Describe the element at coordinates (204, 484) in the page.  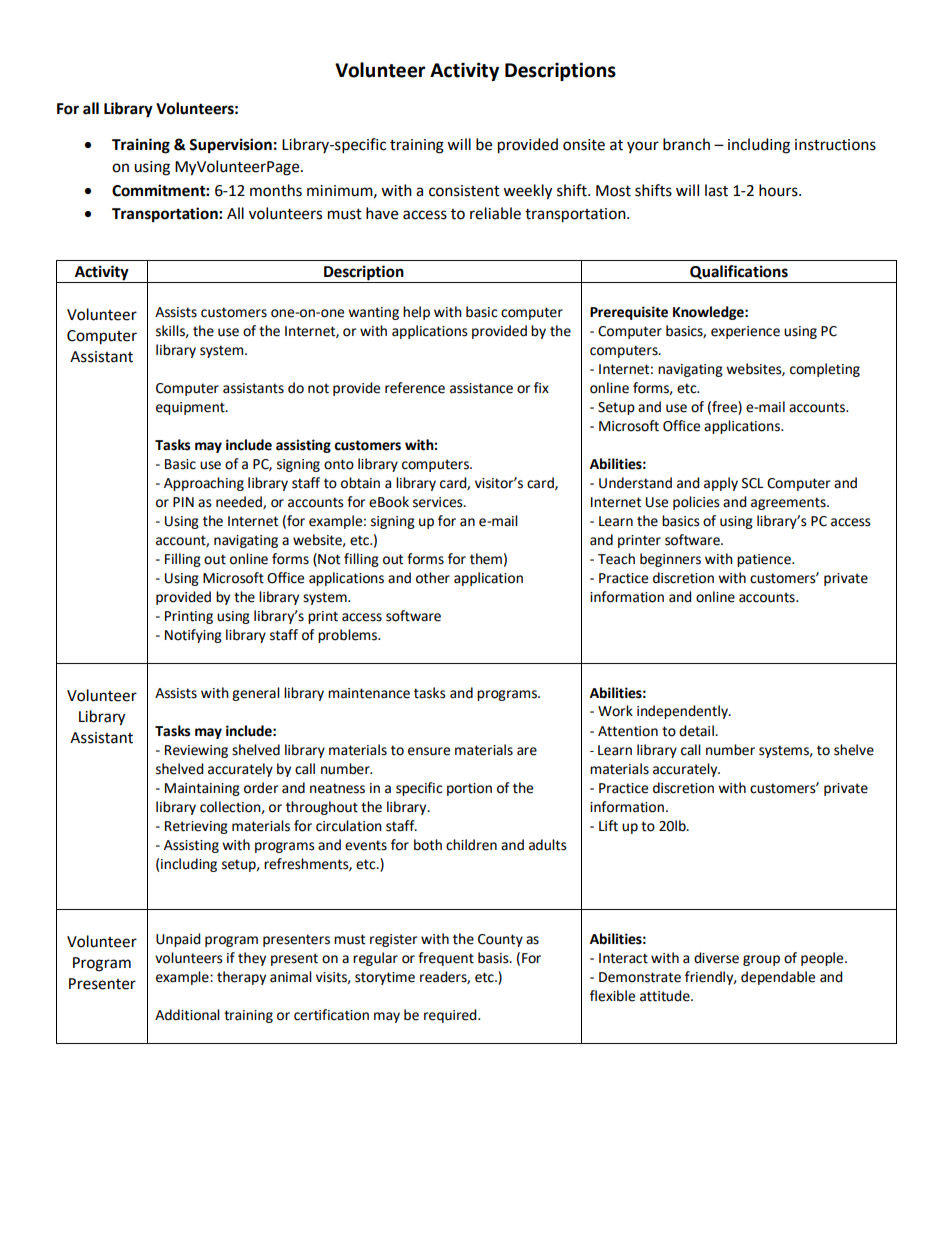
I see `Approaching` at that location.
